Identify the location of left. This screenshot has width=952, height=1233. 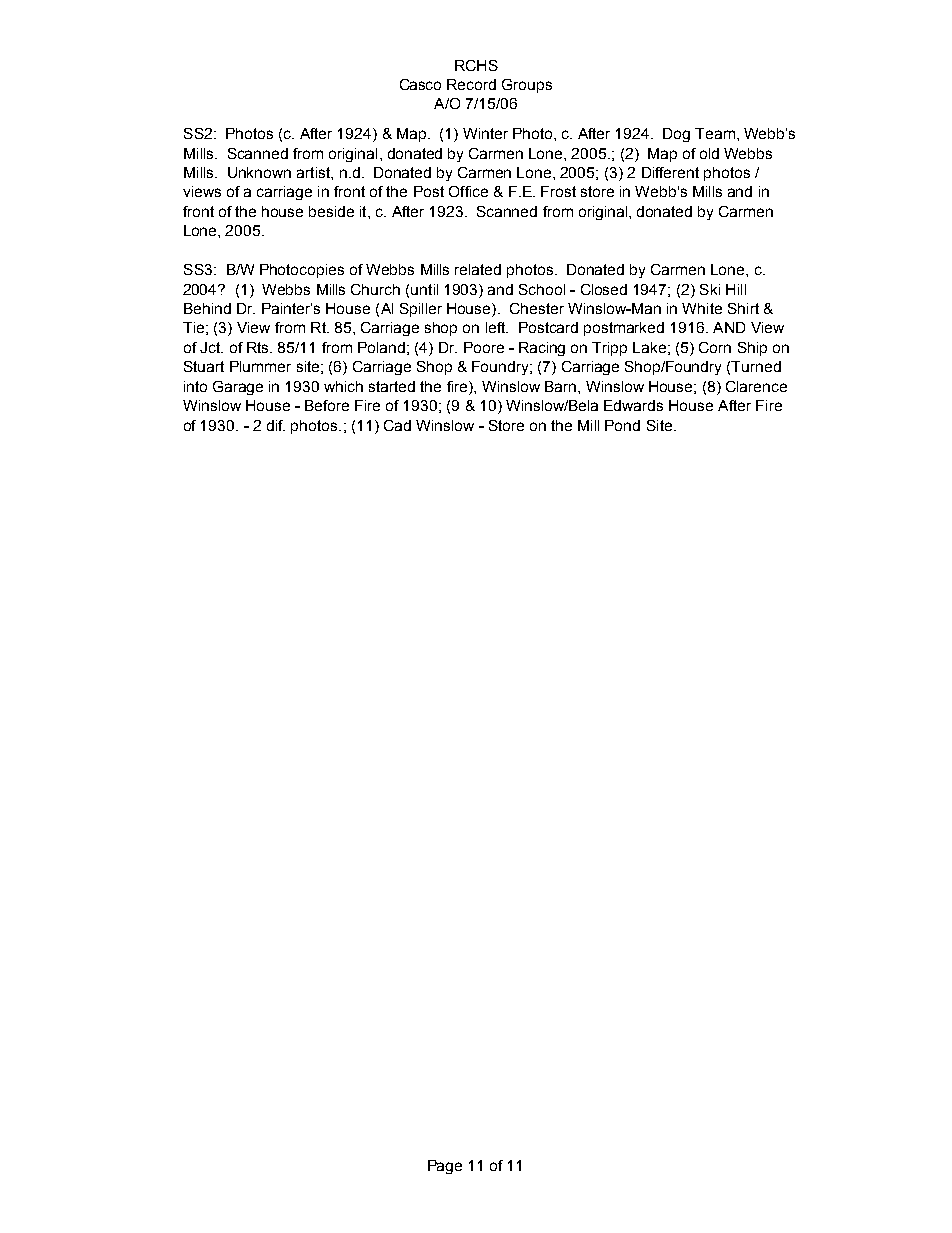
(497, 327).
